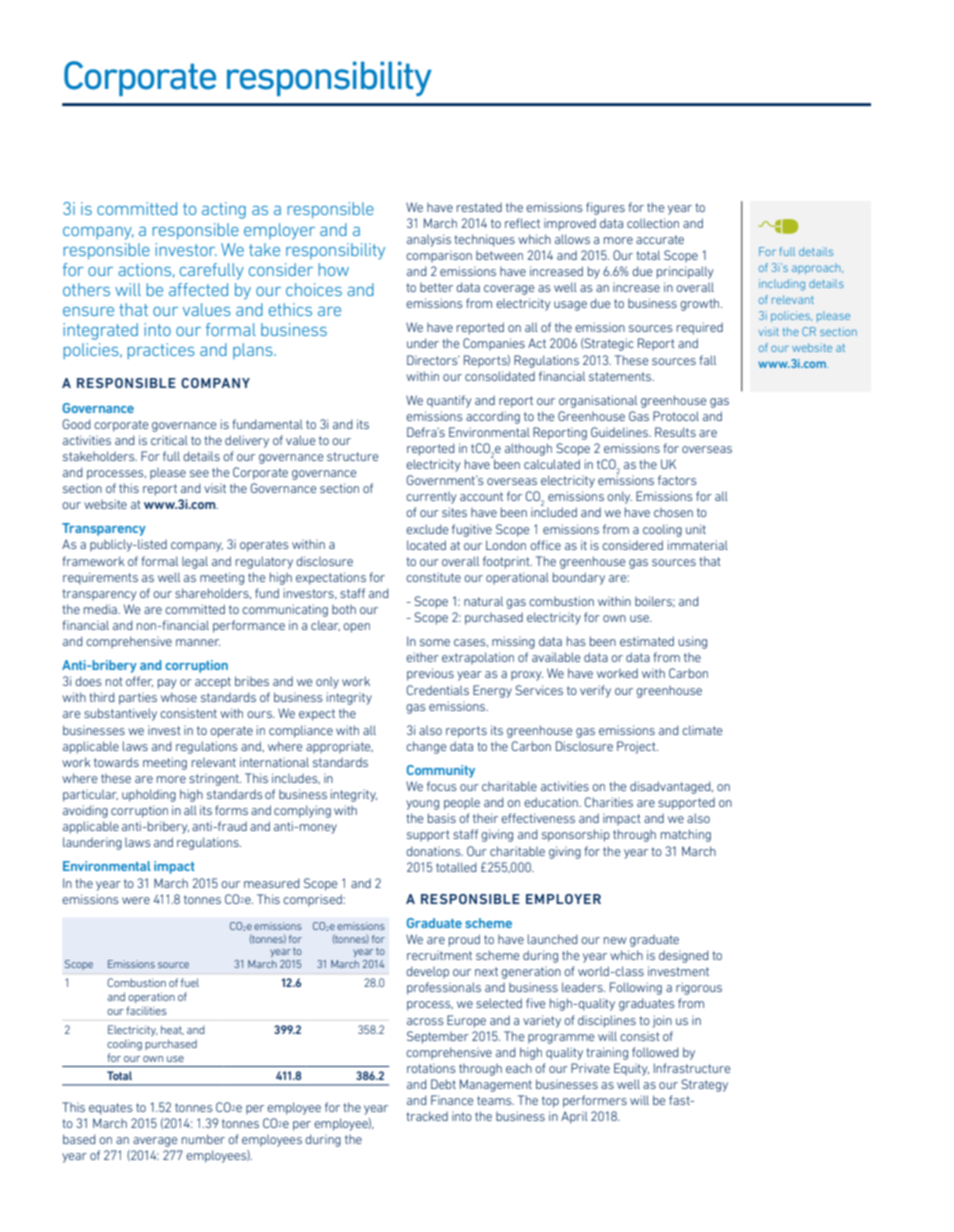 This document has height=1232, width=954. Describe the element at coordinates (692, 642) in the document. I see `using` at that location.
